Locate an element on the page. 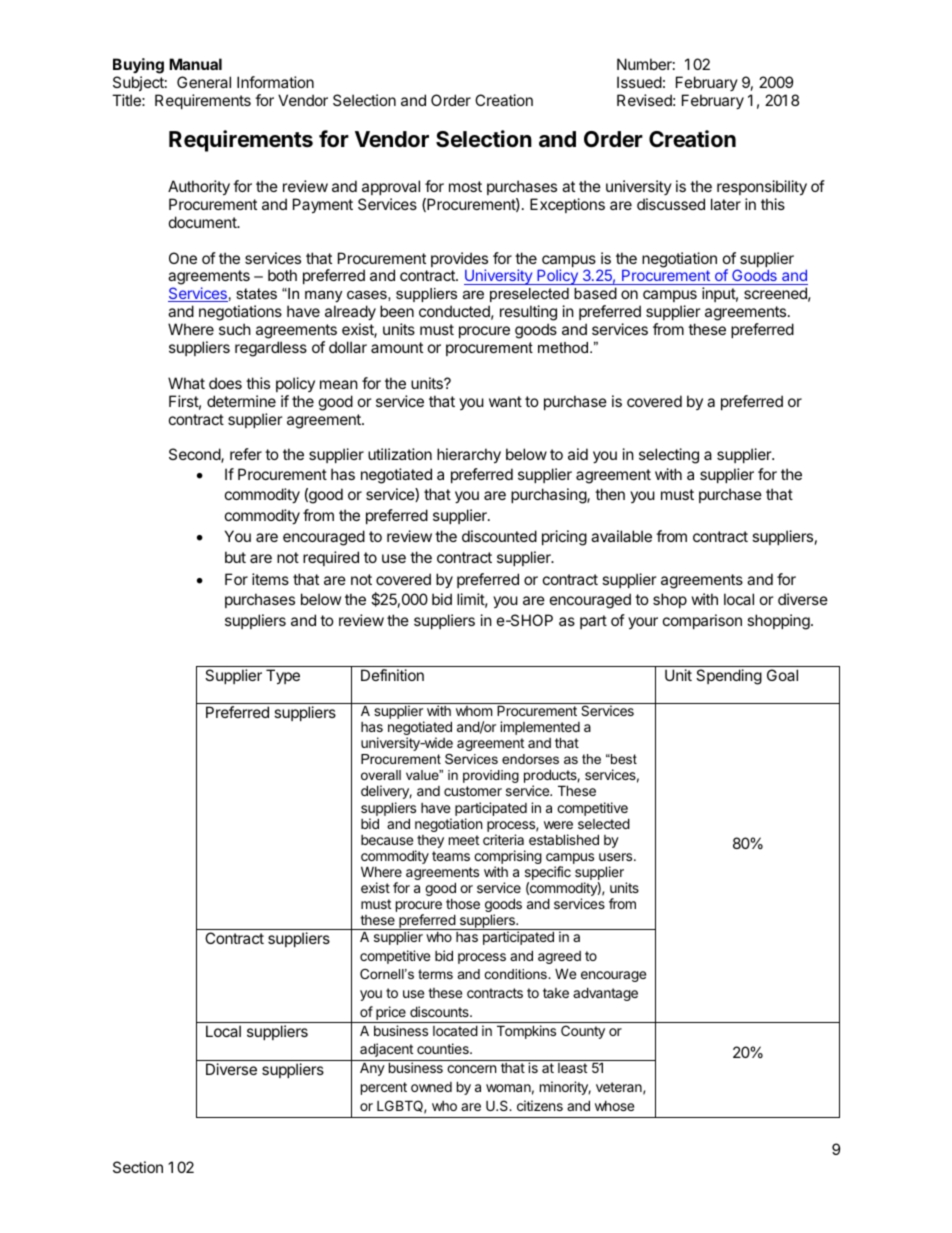 The image size is (952, 1233). items is located at coordinates (270, 579).
